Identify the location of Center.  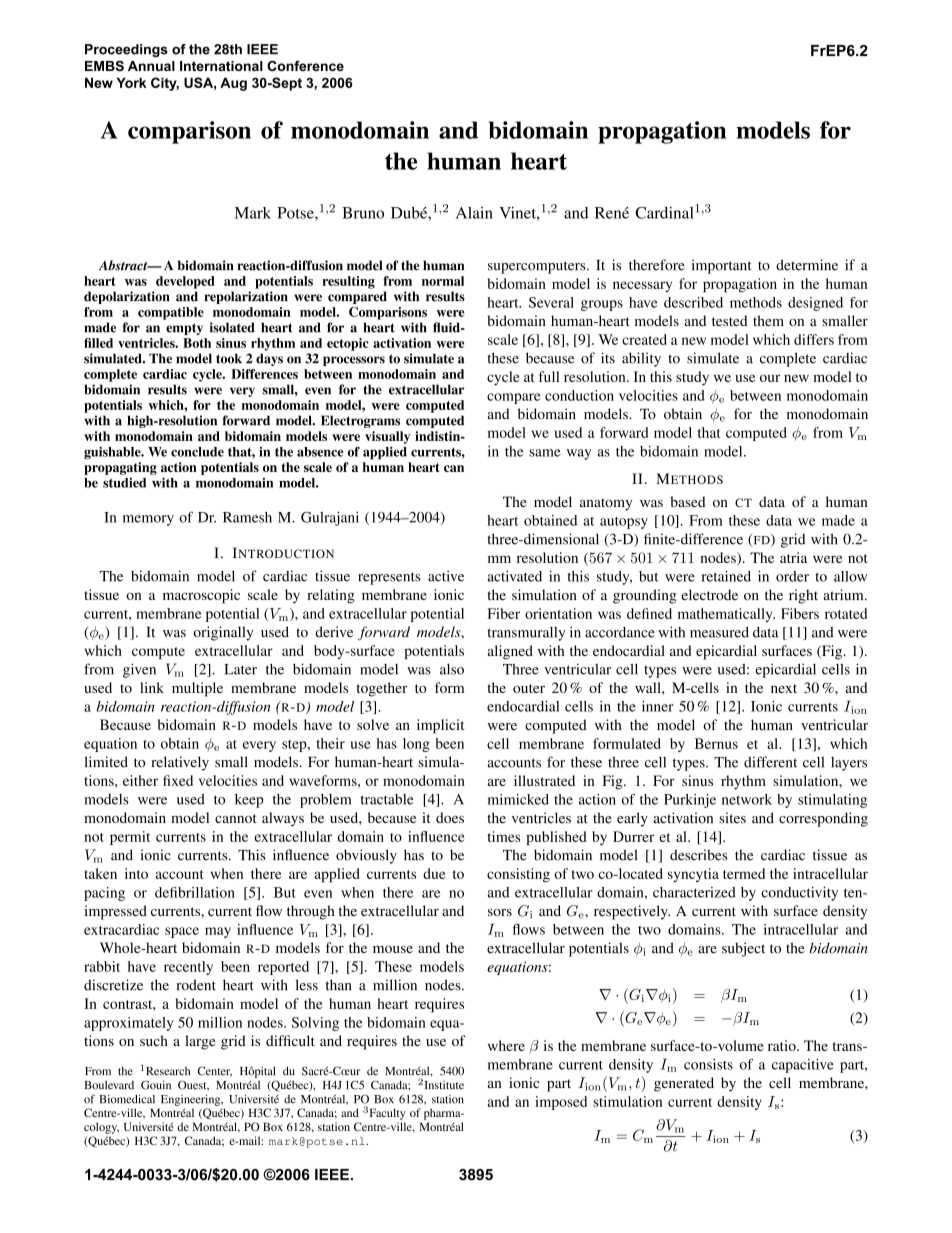
(215, 1071).
